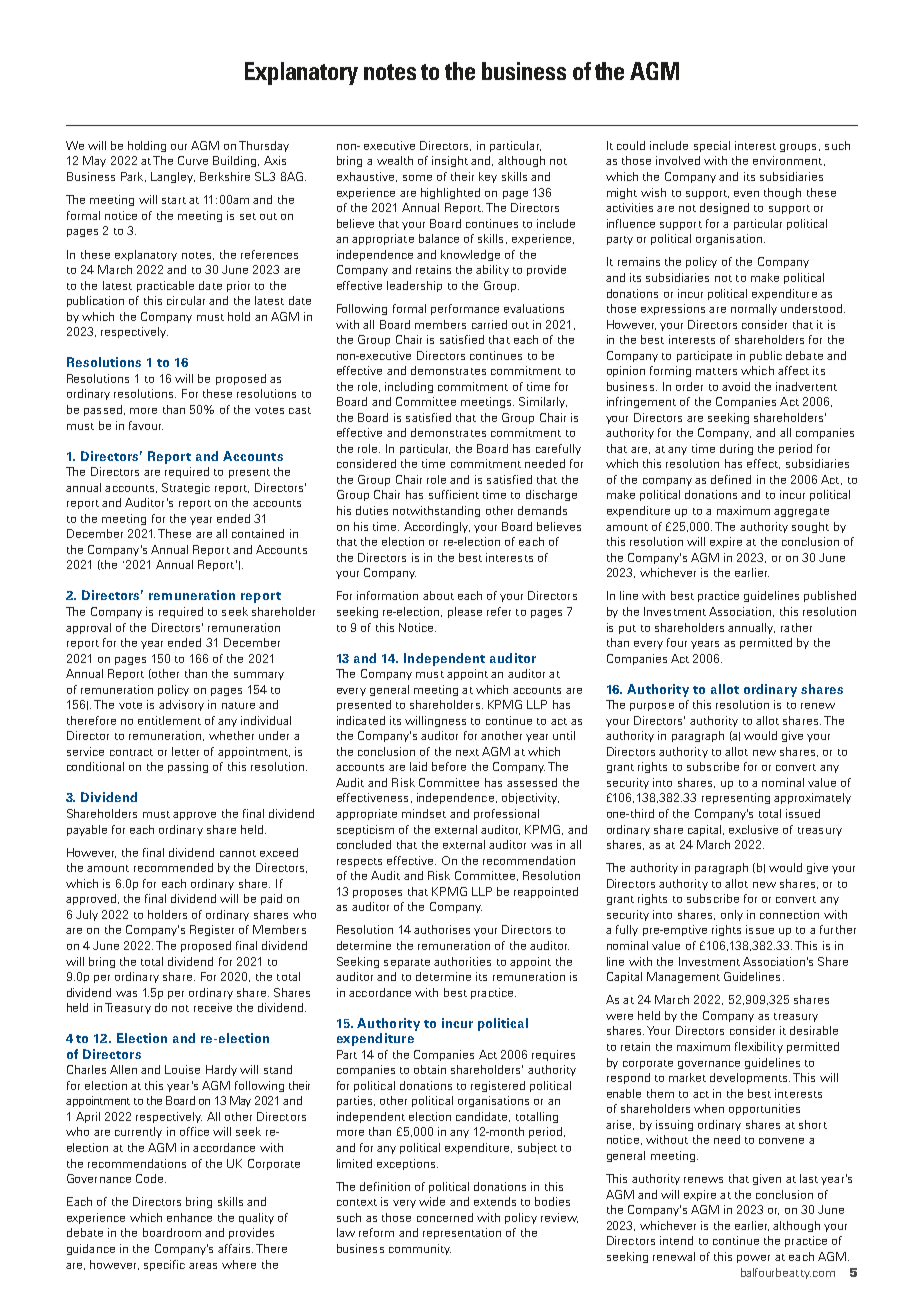 The height and width of the image is (1308, 924). What do you see at coordinates (753, 1259) in the image?
I see `power` at bounding box center [753, 1259].
